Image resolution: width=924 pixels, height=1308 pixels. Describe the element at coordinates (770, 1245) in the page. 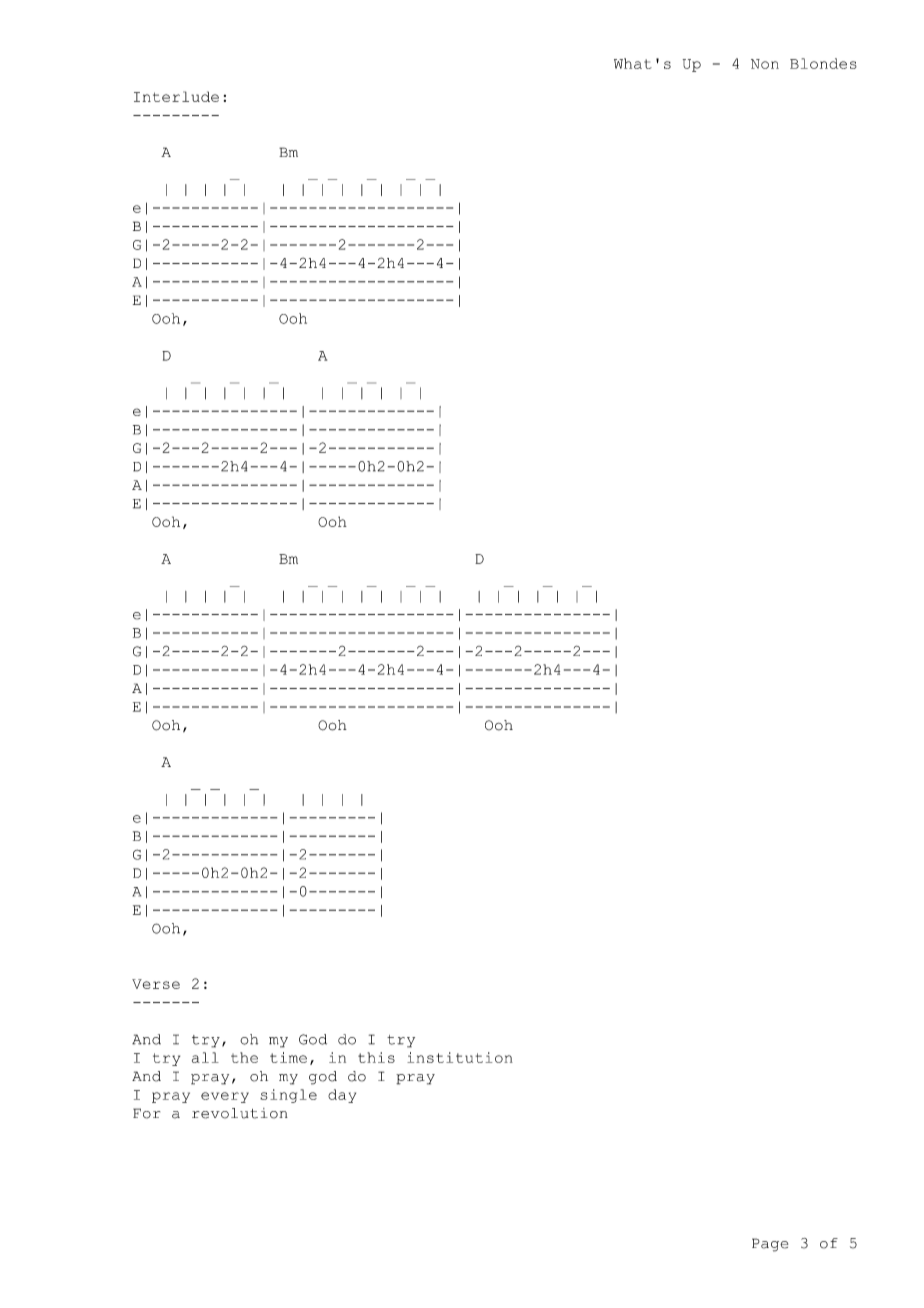

I see `Page` at that location.
